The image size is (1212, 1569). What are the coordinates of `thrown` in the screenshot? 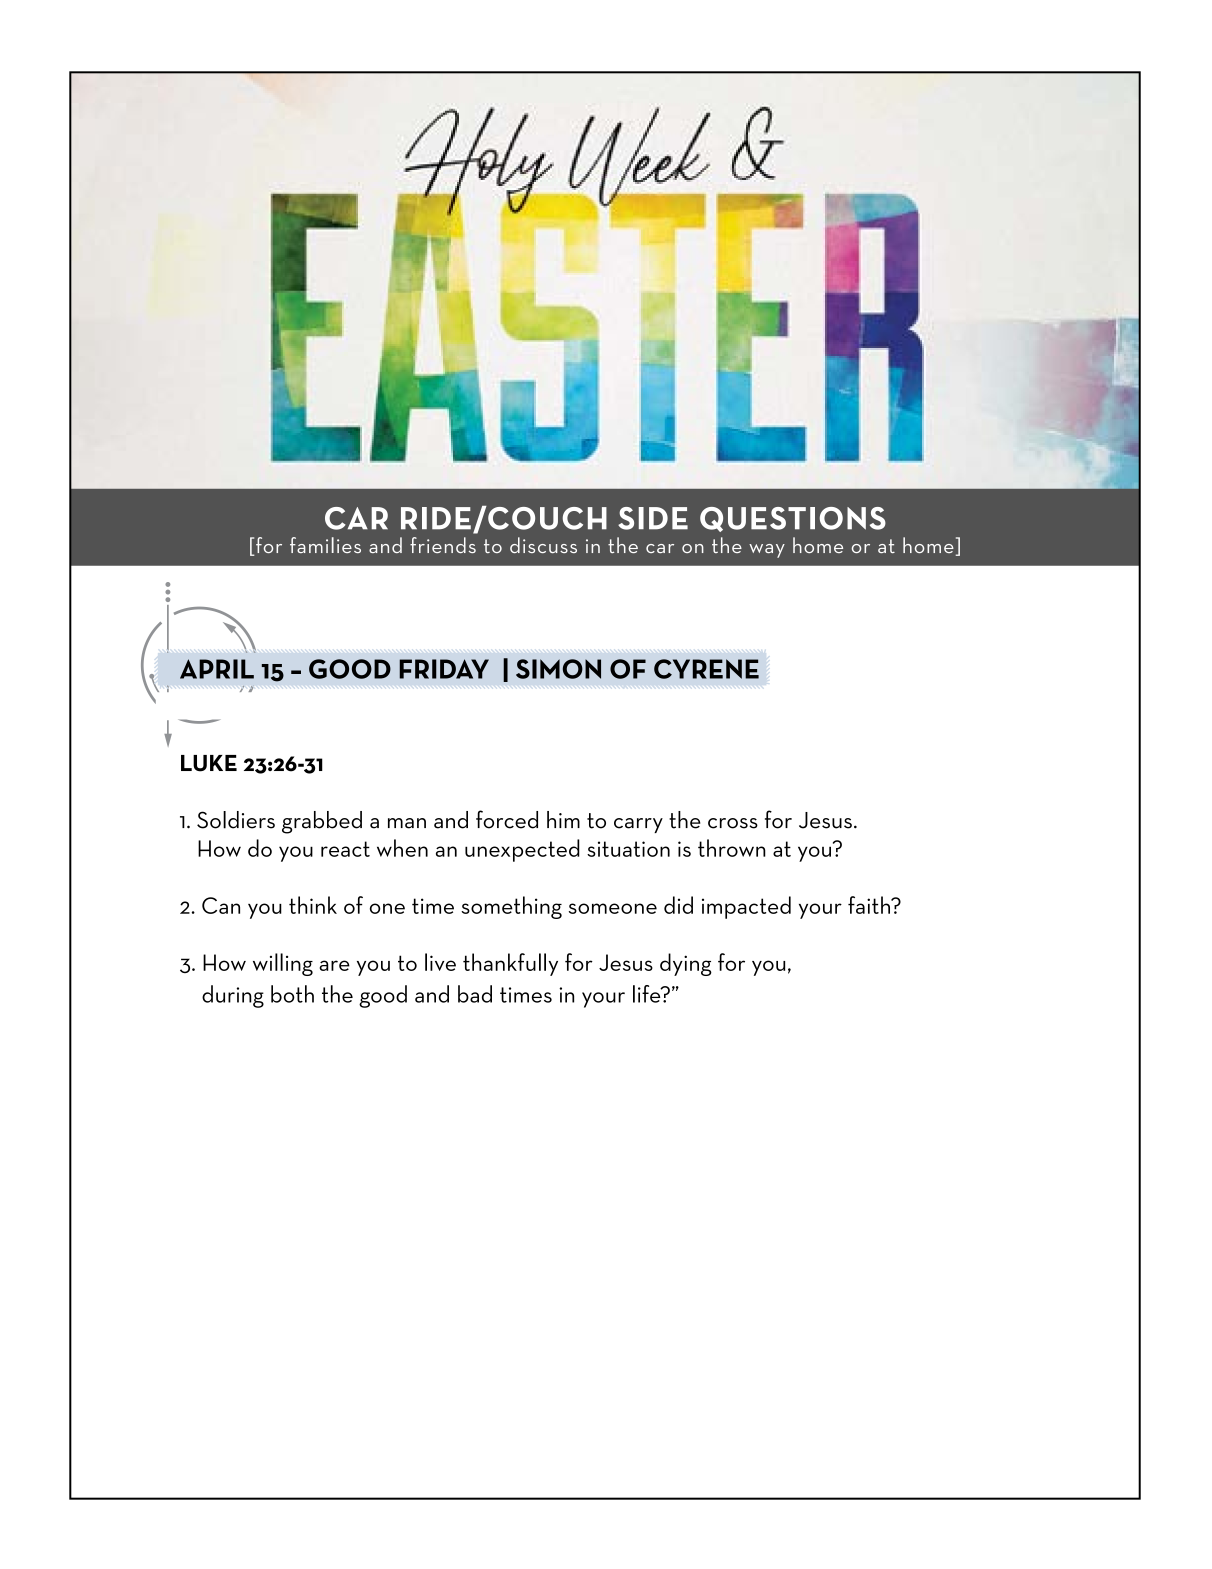 It's located at (732, 848).
